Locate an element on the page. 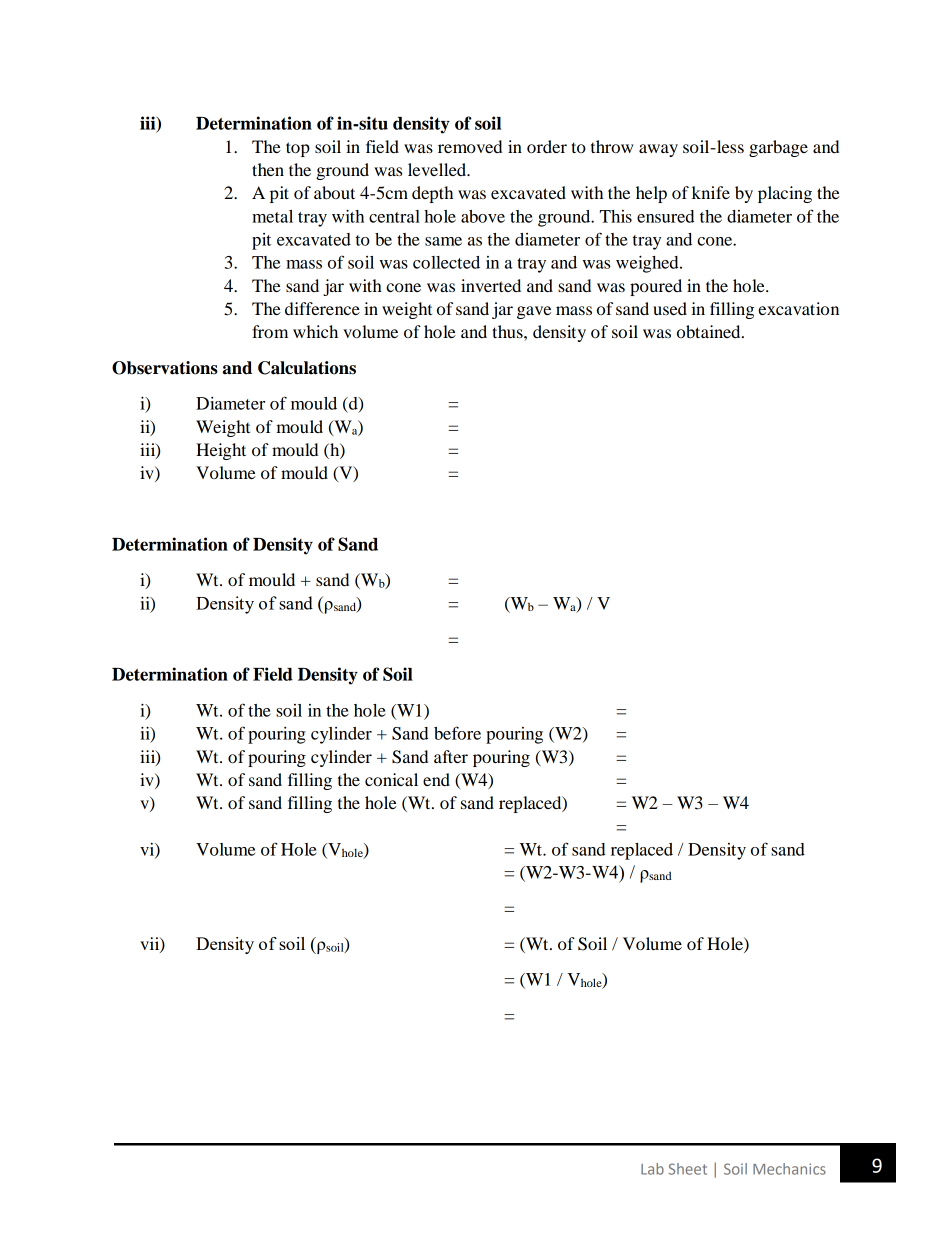 The height and width of the document is (1233, 952). conical is located at coordinates (391, 779).
